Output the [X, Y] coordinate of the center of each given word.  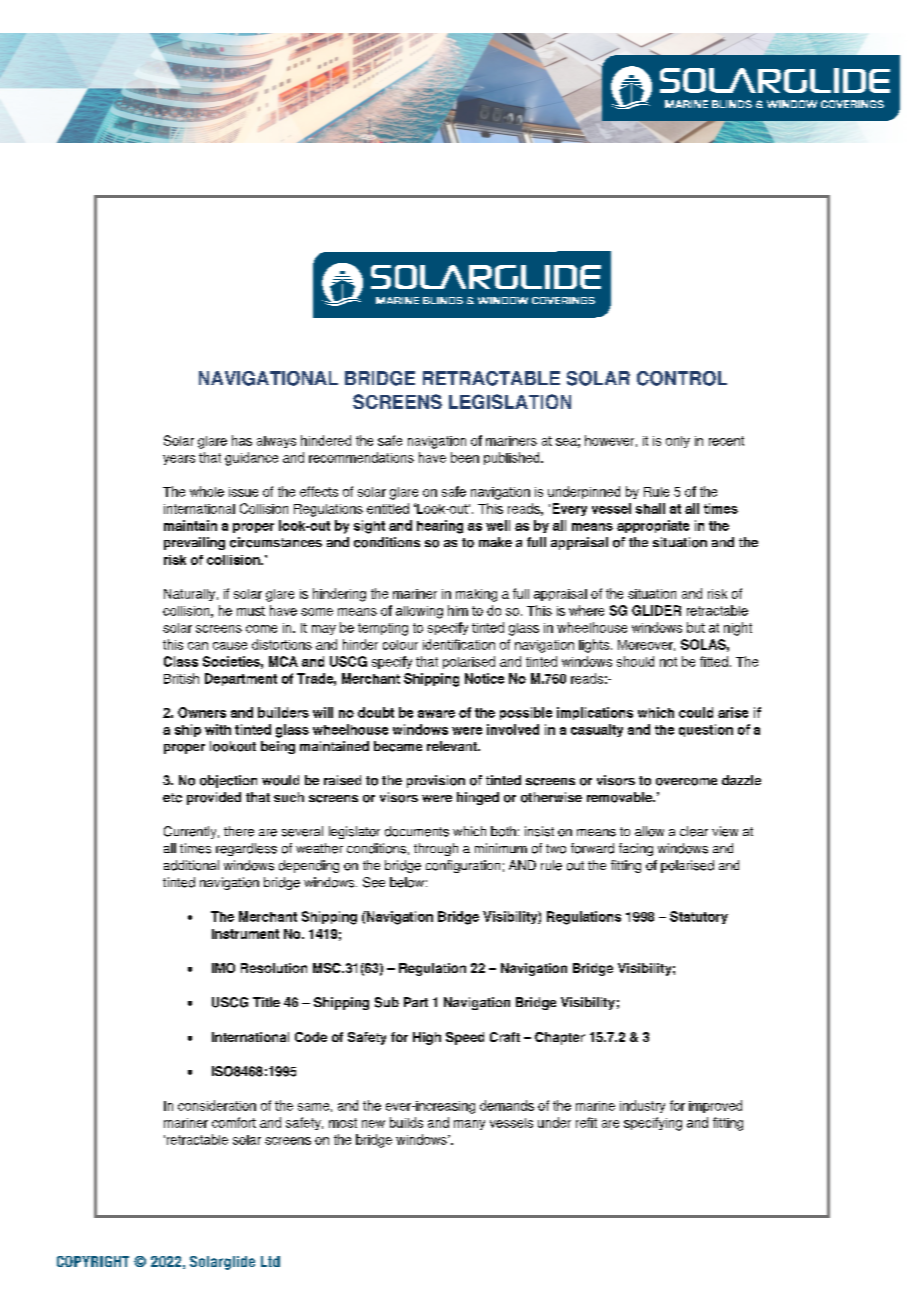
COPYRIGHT [93, 1261]
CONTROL [682, 378]
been [465, 457]
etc [172, 798]
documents [417, 831]
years [179, 460]
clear [694, 831]
